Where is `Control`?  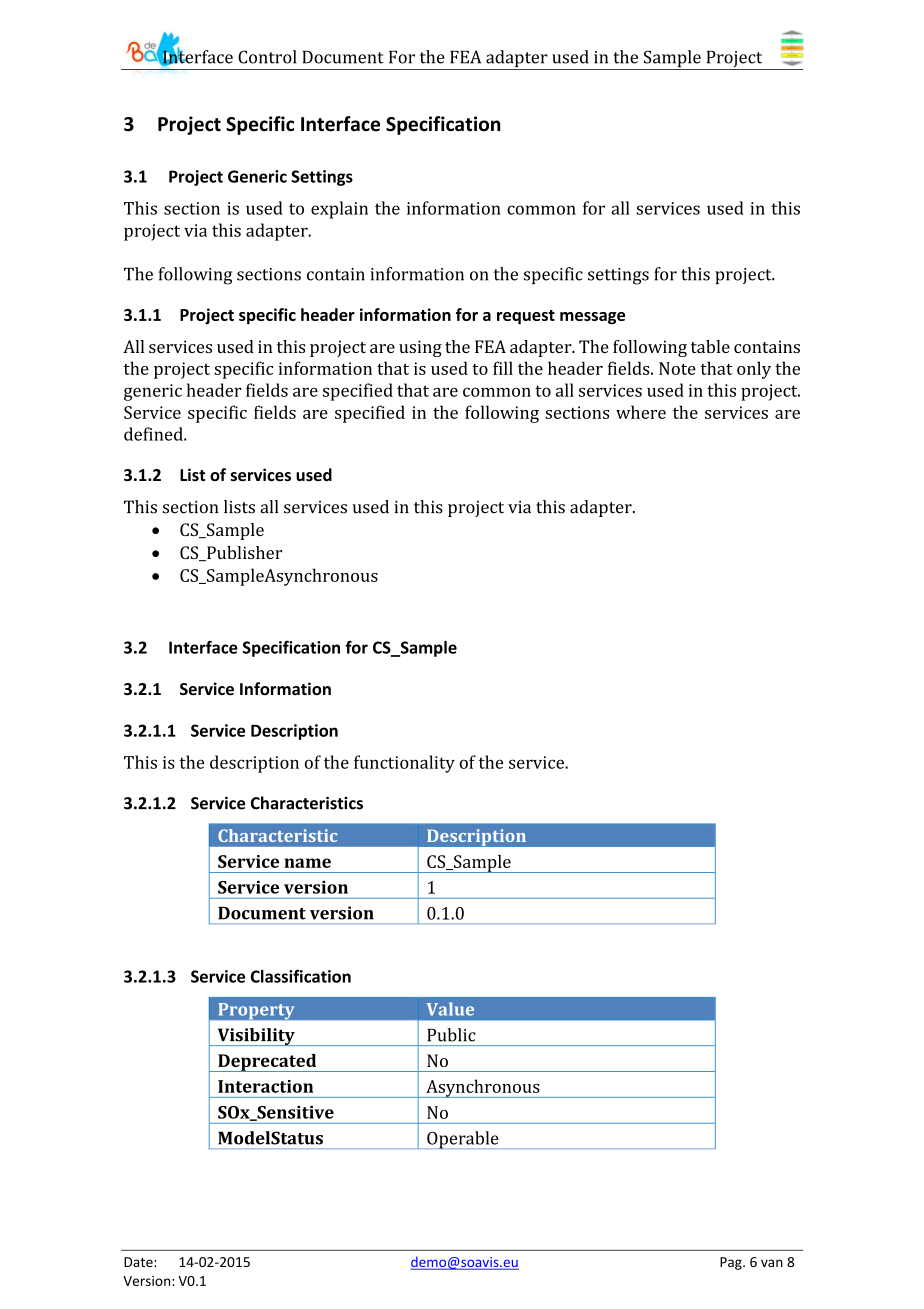 Control is located at coordinates (267, 57).
